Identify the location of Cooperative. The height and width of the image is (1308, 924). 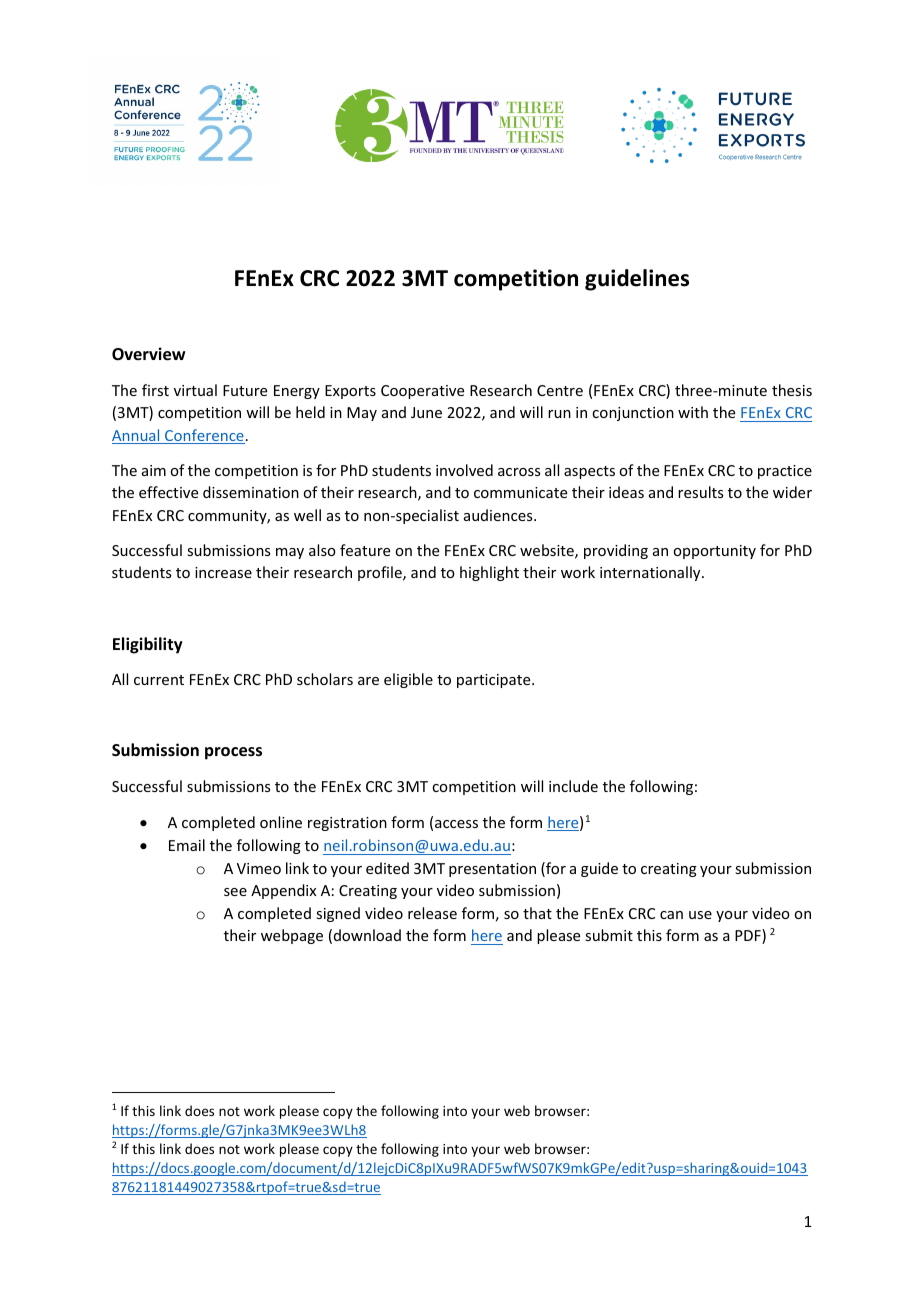
(422, 392).
